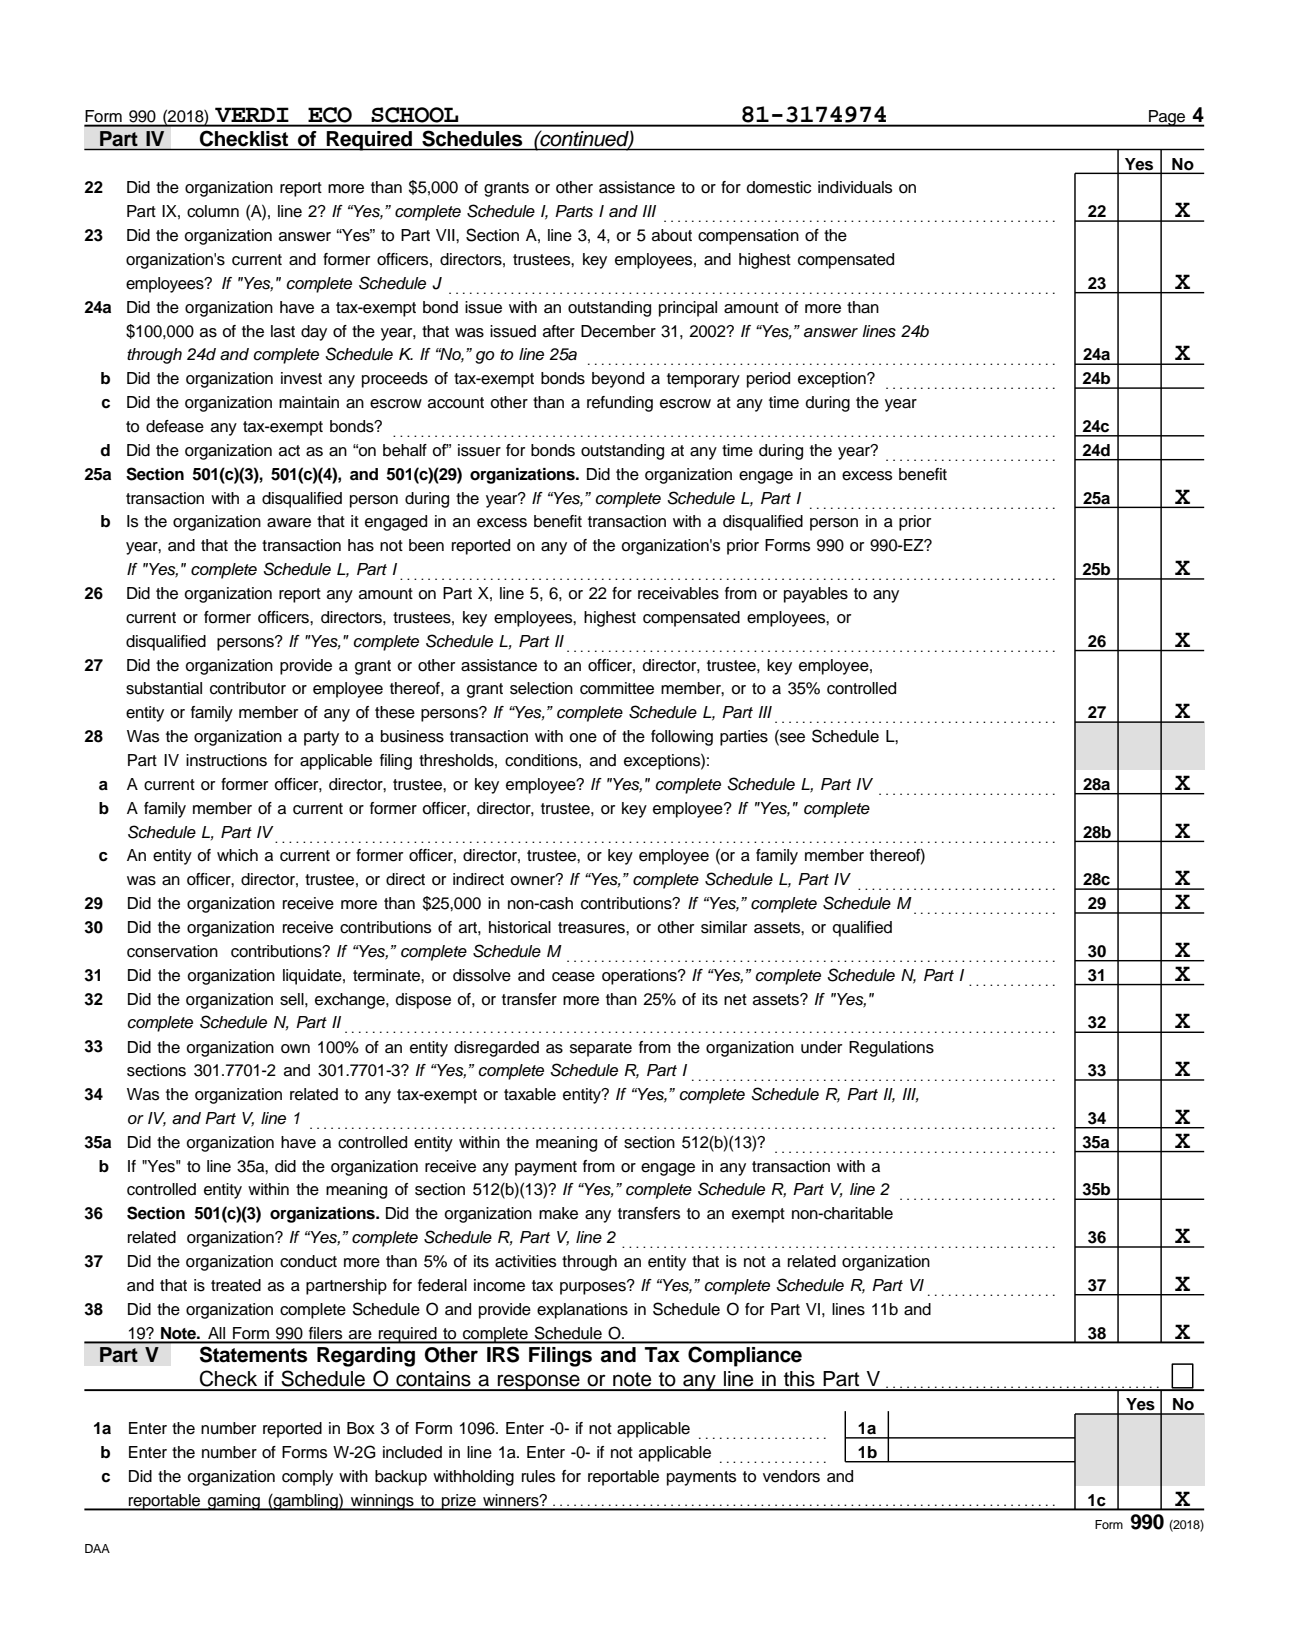  Describe the element at coordinates (234, 1502) in the page. I see `gaming` at that location.
